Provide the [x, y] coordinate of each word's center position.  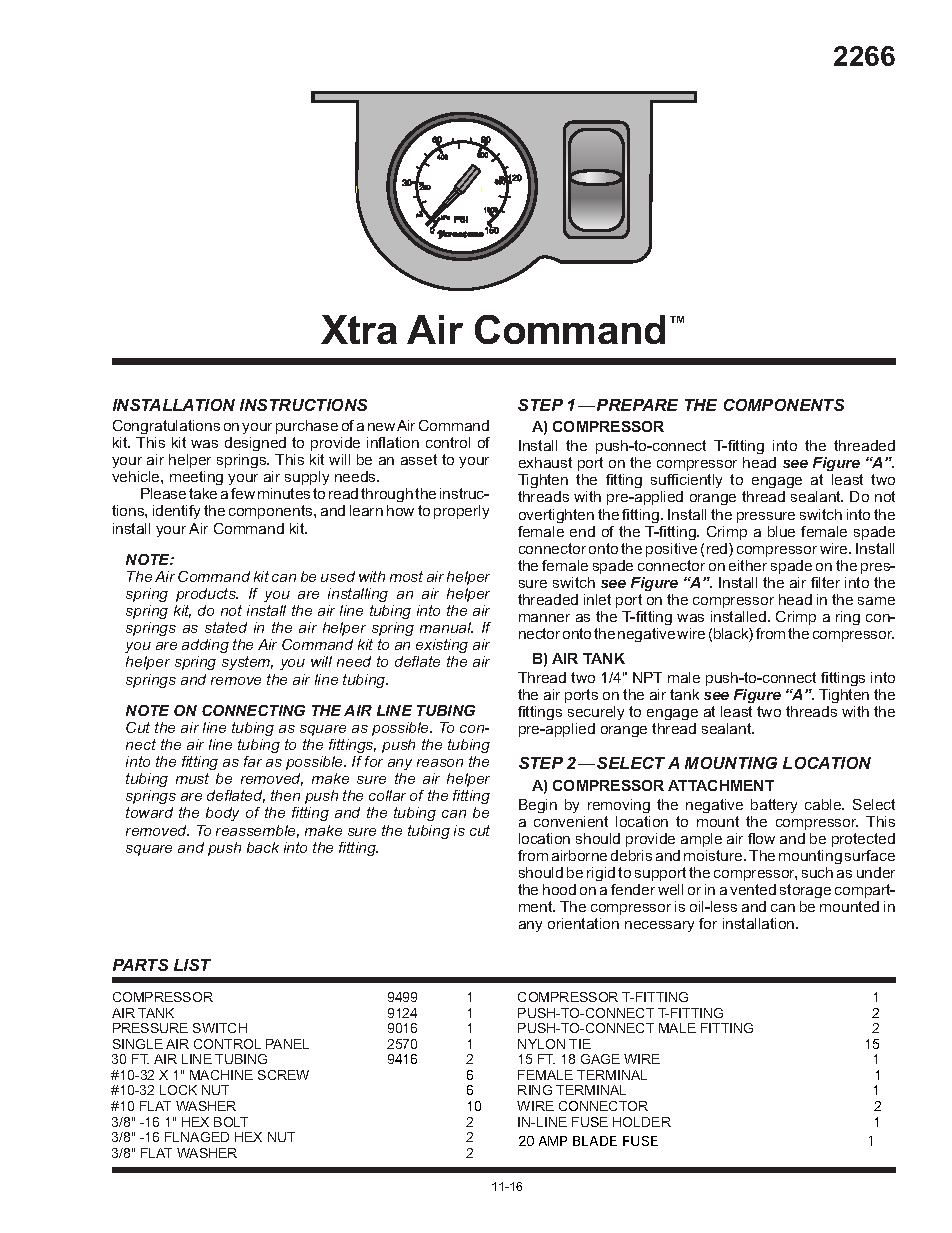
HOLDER [642, 1122]
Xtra [359, 329]
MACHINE [221, 1075]
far [253, 761]
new [381, 427]
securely [596, 715]
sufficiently [686, 483]
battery [774, 806]
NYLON [541, 1044]
